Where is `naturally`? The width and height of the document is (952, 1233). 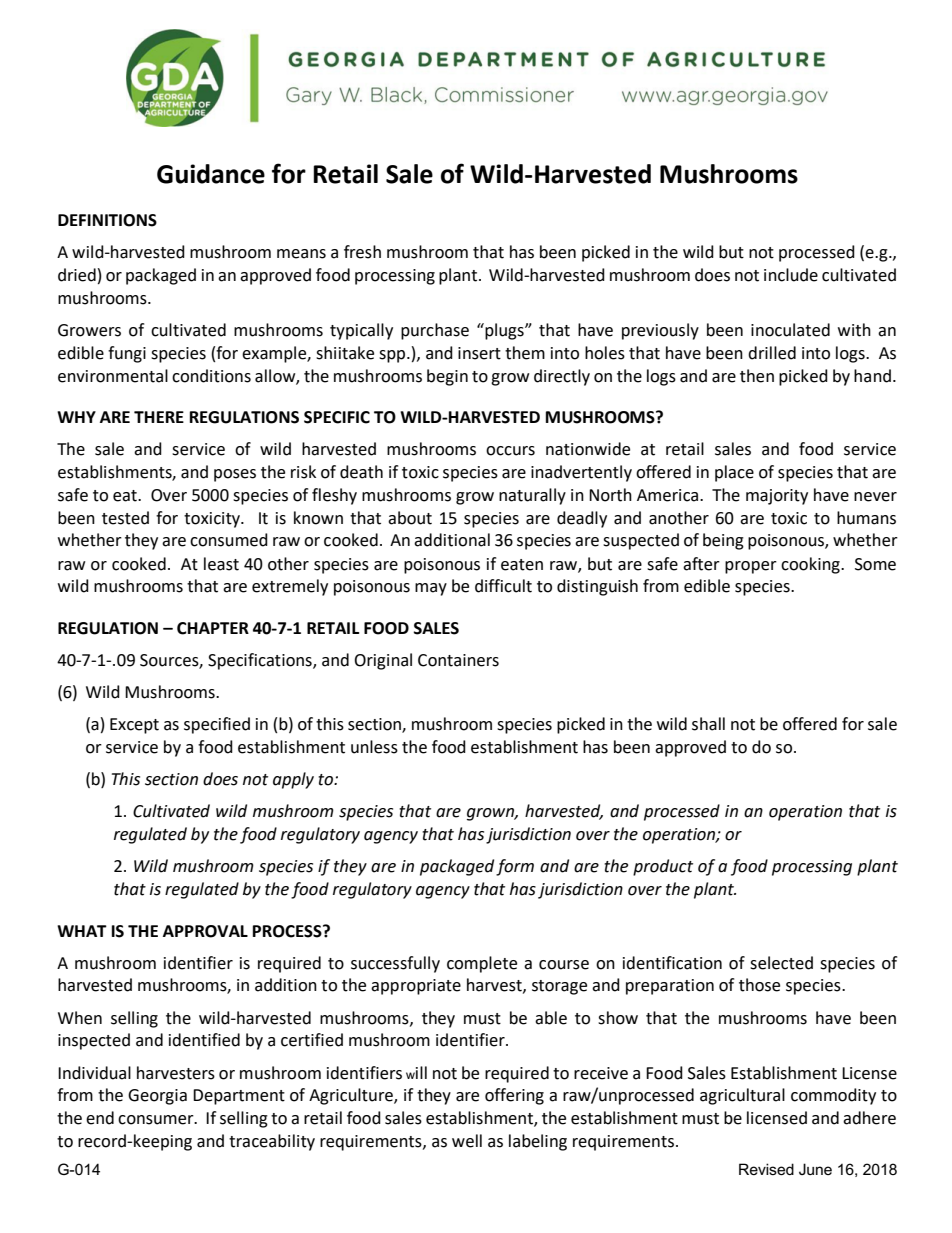
naturally is located at coordinates (532, 496).
